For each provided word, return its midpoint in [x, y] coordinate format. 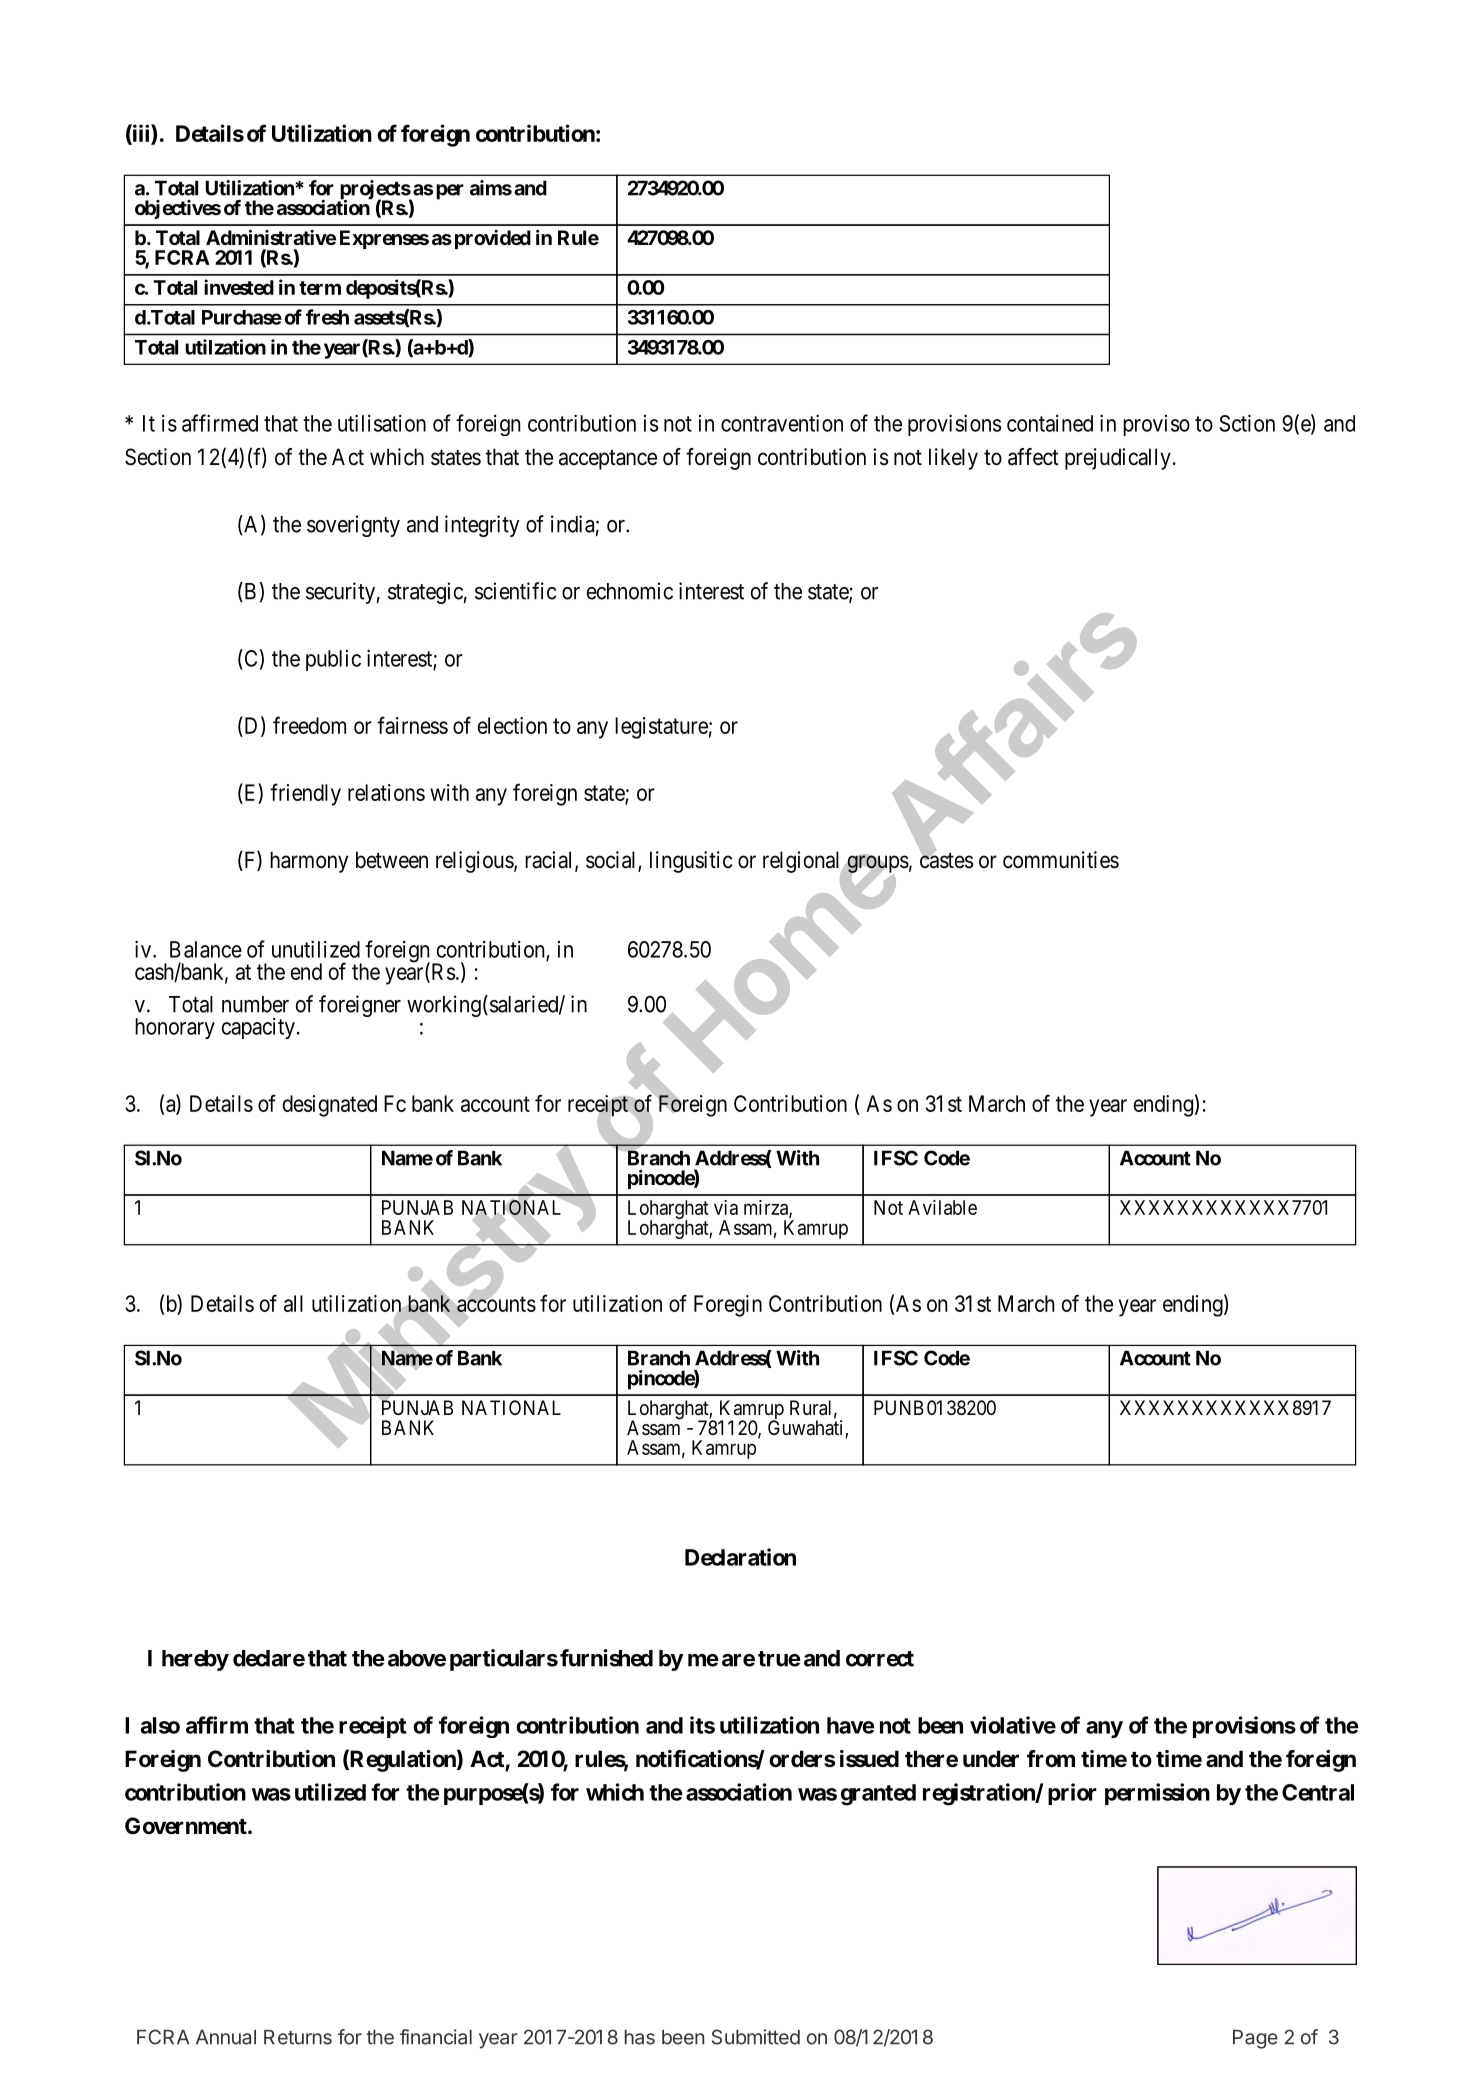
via [726, 1207]
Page [1255, 2039]
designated [329, 1106]
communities [1061, 860]
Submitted [756, 2037]
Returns [298, 2037]
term [320, 288]
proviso [1156, 425]
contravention [782, 423]
